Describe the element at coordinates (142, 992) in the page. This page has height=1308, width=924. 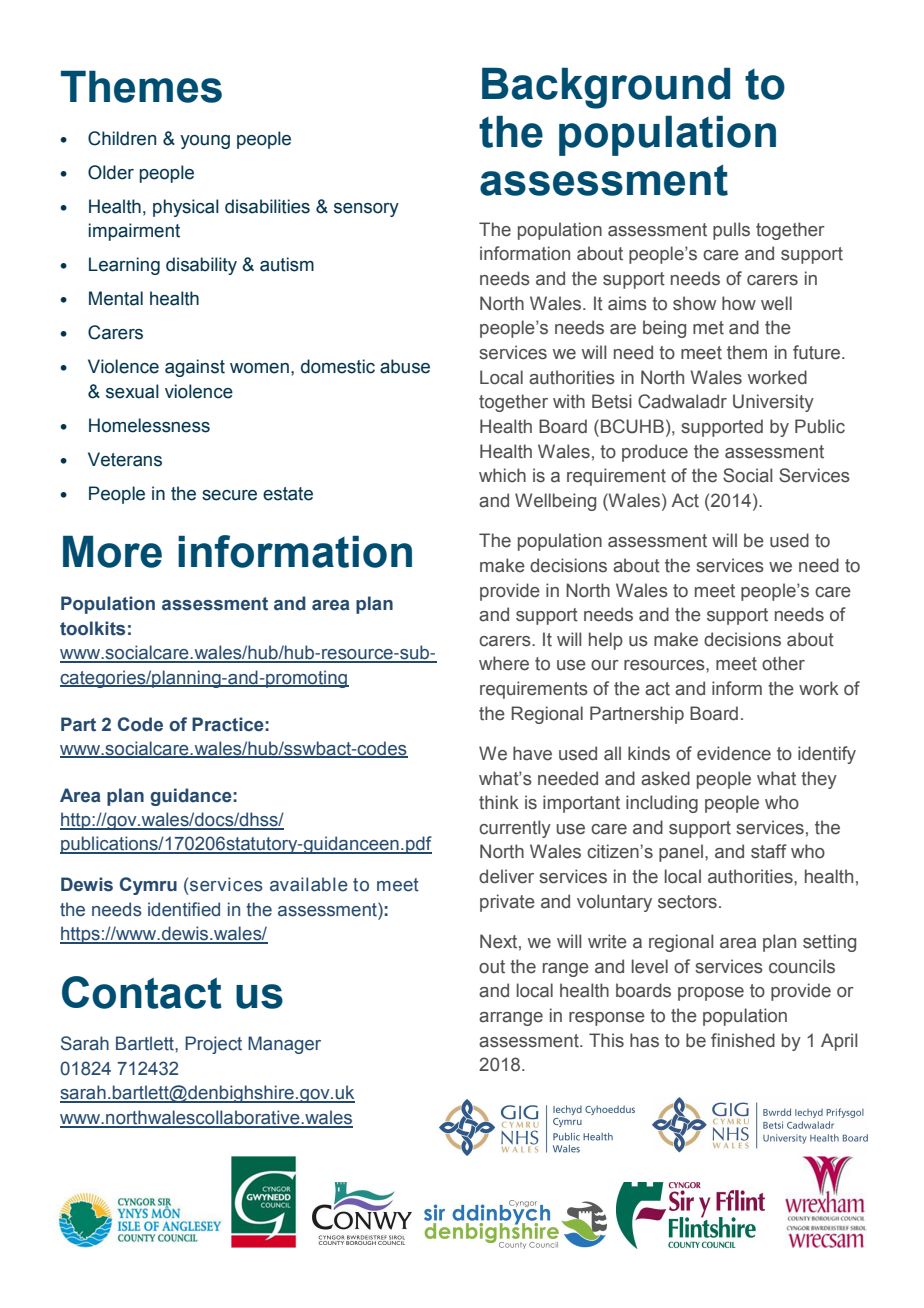
I see `Contact` at that location.
